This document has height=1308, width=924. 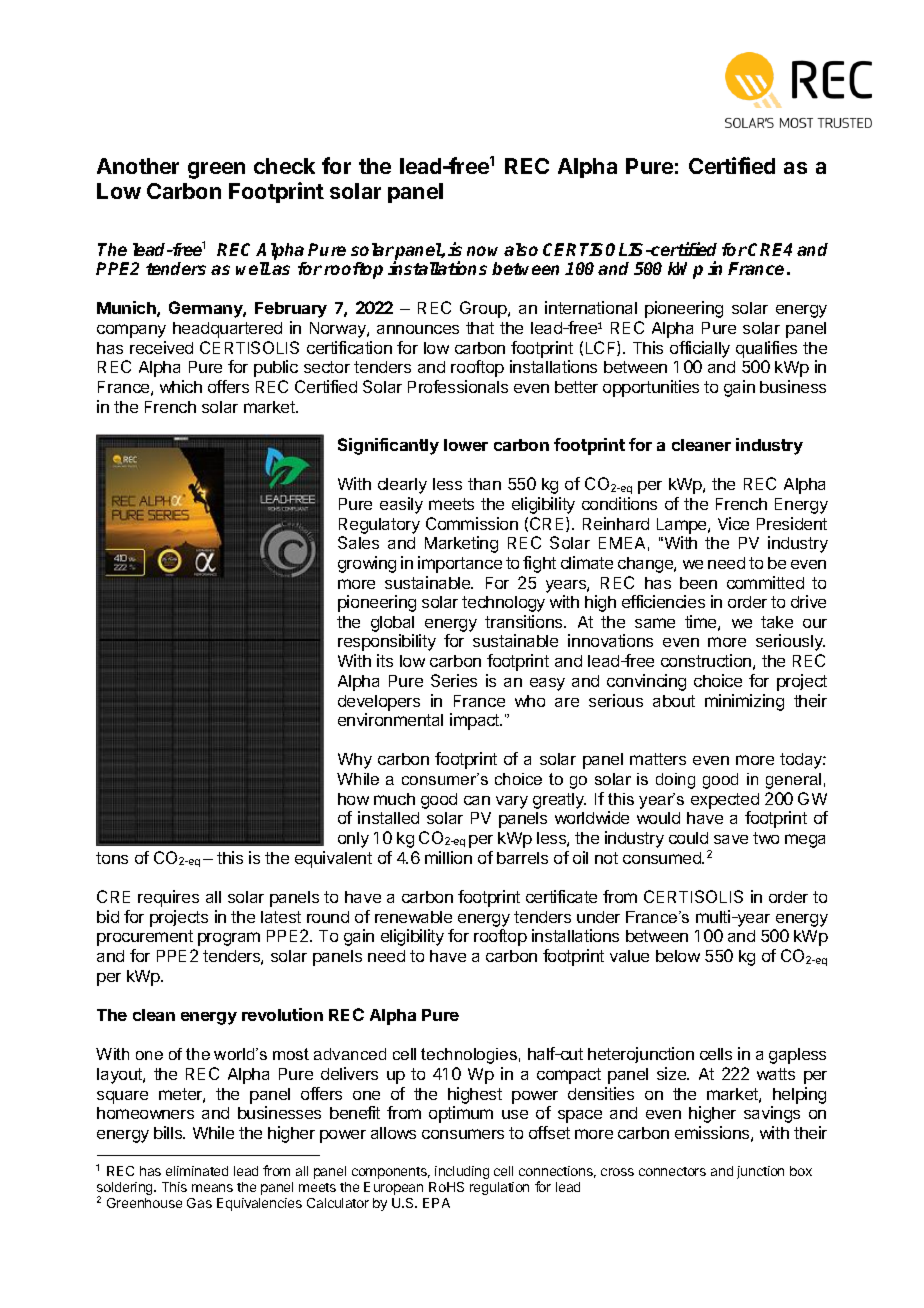 What do you see at coordinates (521, 249) in the document?
I see `also` at bounding box center [521, 249].
